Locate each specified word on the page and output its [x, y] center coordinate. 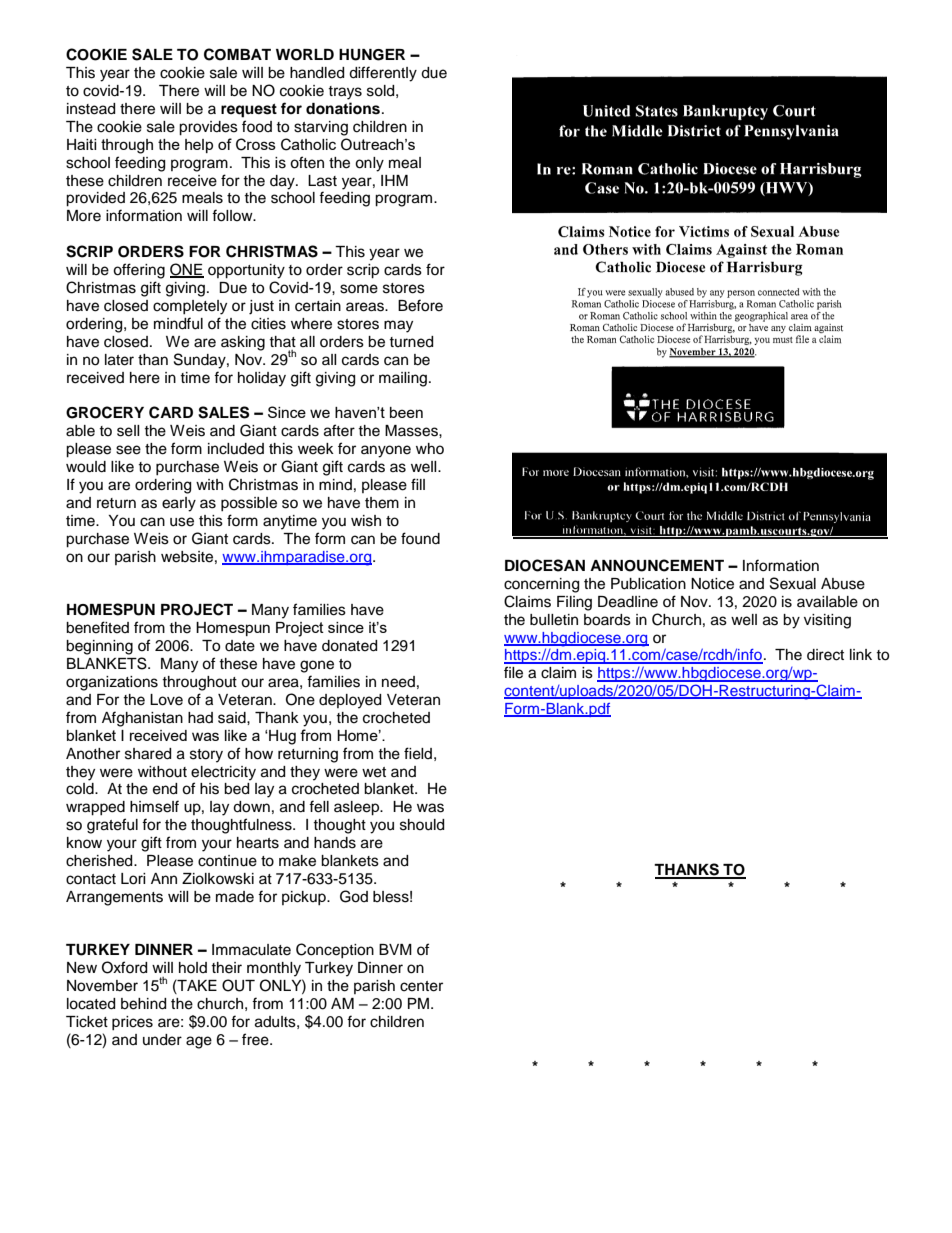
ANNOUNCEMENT [657, 565]
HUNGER [372, 55]
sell [128, 431]
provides [208, 128]
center [421, 986]
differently [383, 74]
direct [825, 655]
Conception [335, 950]
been [406, 412]
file [513, 672]
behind [143, 1004]
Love [166, 700]
